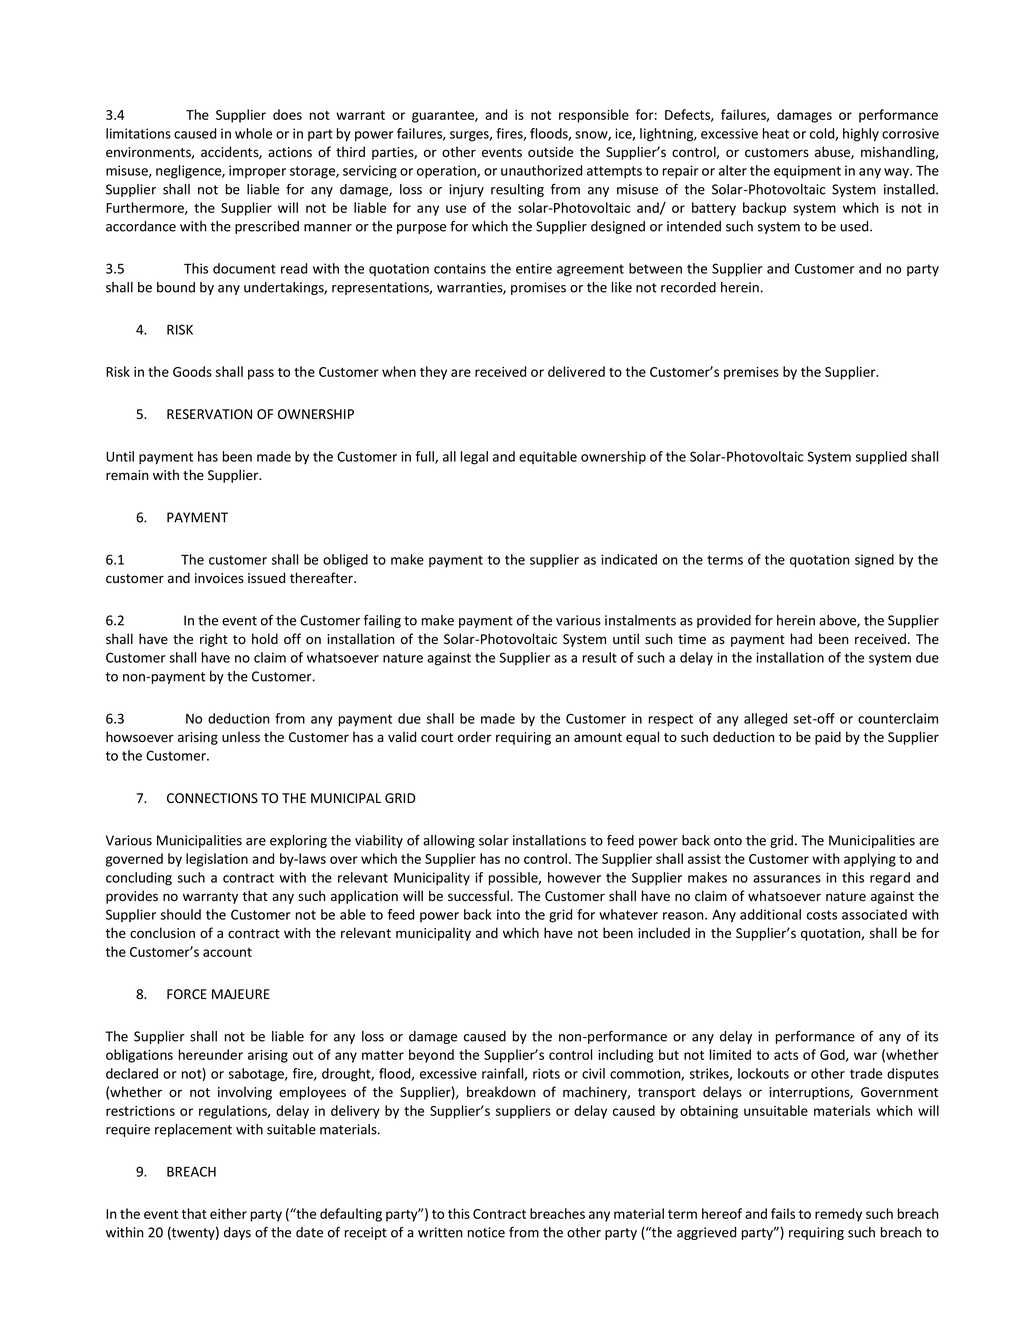  Describe the element at coordinates (576, 371) in the page. I see `delivered` at that location.
